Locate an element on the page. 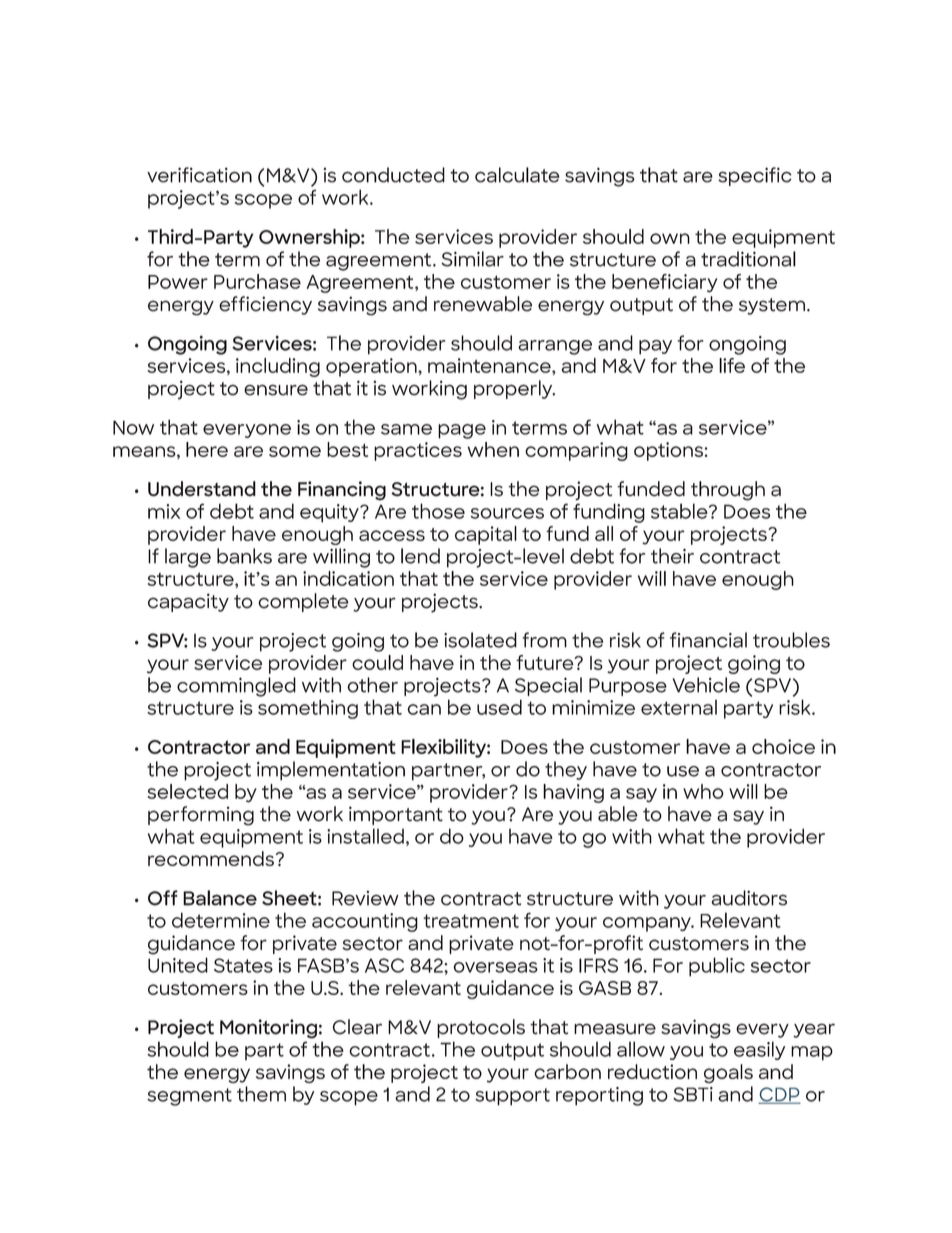  life is located at coordinates (732, 365).
